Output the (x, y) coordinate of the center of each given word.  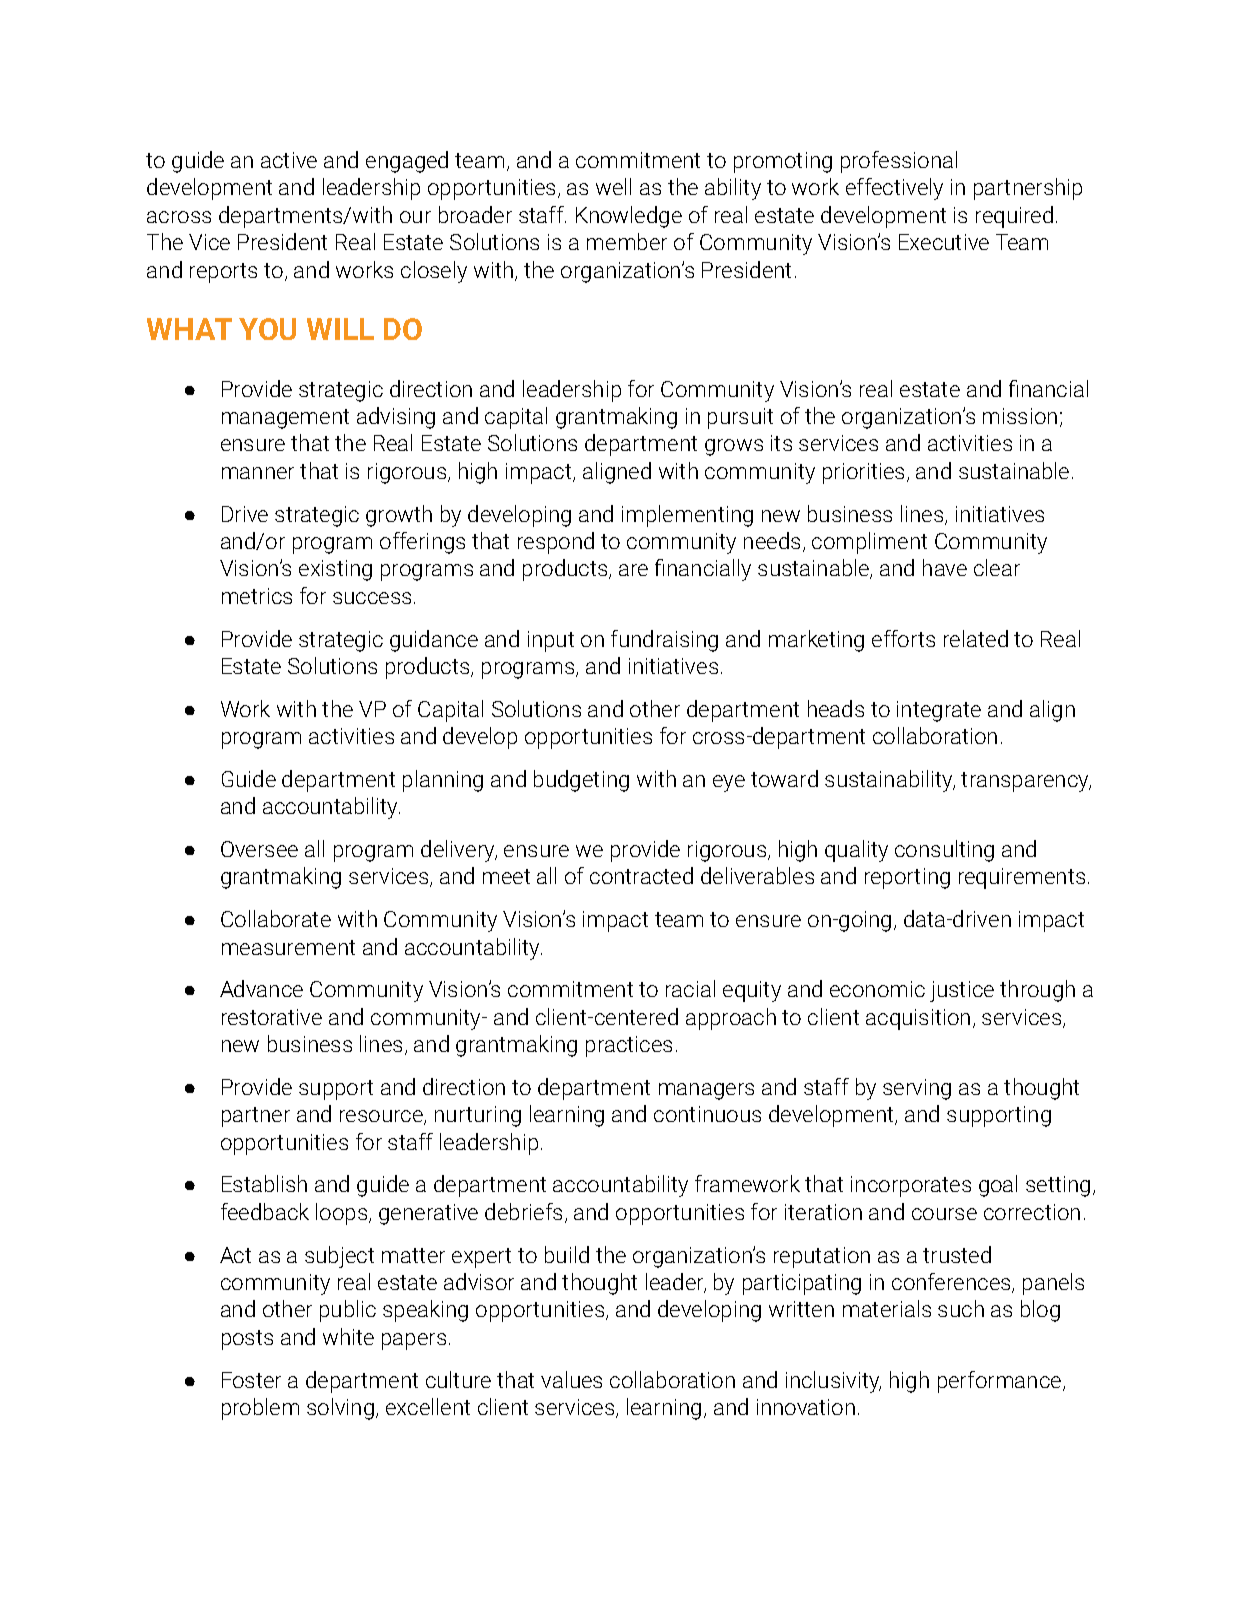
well (613, 186)
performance (999, 1382)
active (289, 160)
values (571, 1379)
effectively (894, 189)
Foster (251, 1380)
